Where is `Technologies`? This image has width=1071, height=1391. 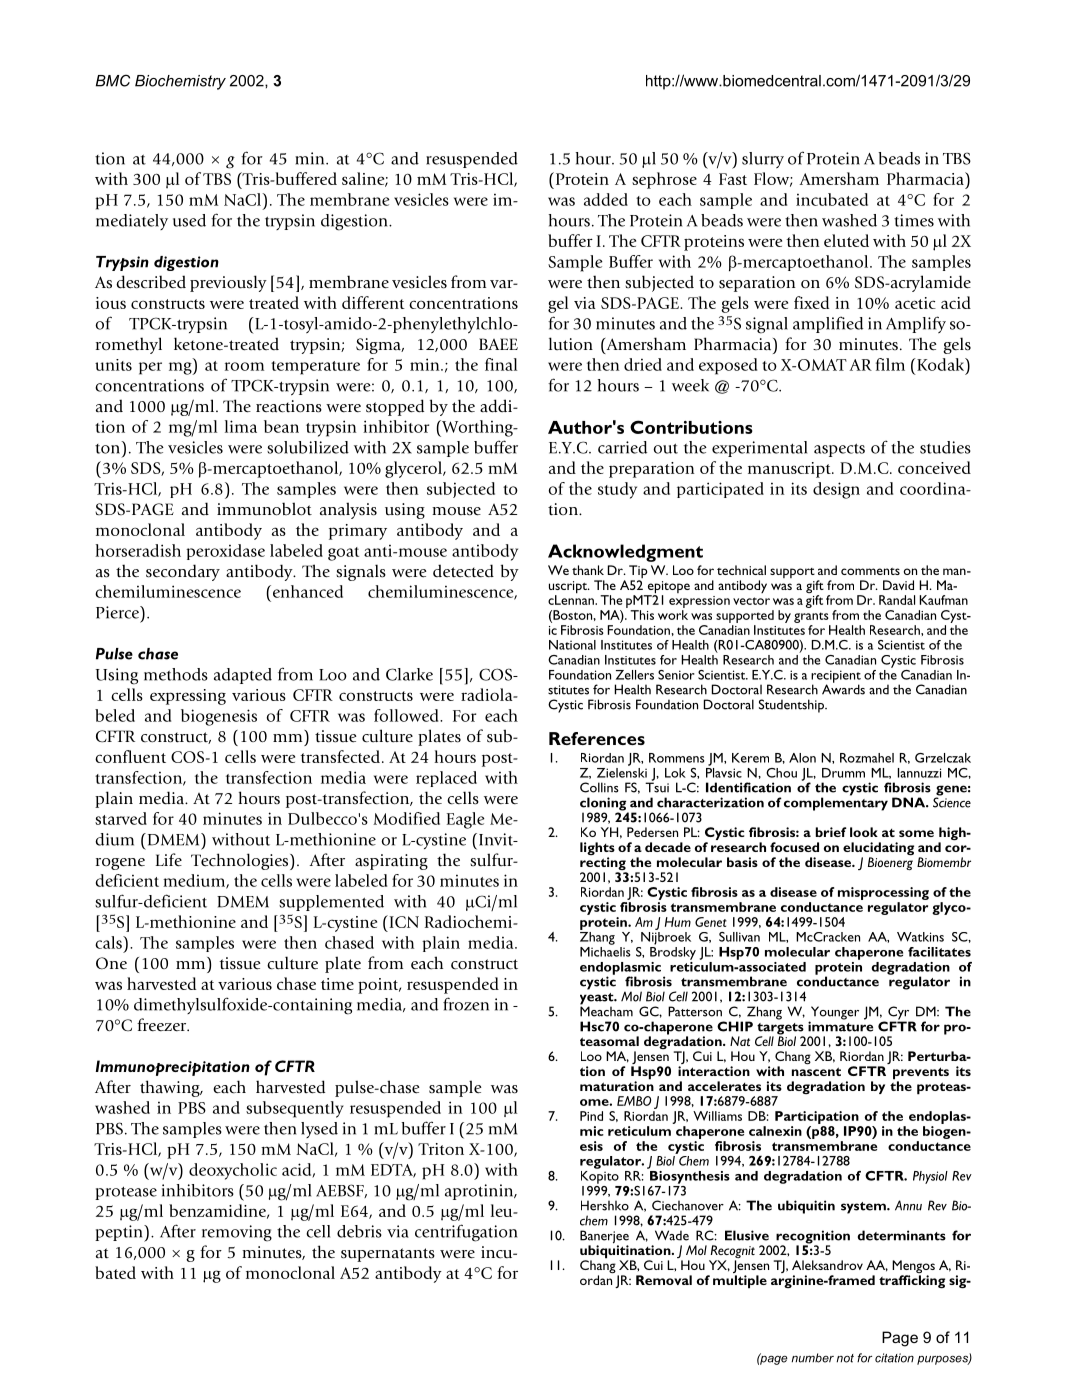
Technologies is located at coordinates (241, 861).
